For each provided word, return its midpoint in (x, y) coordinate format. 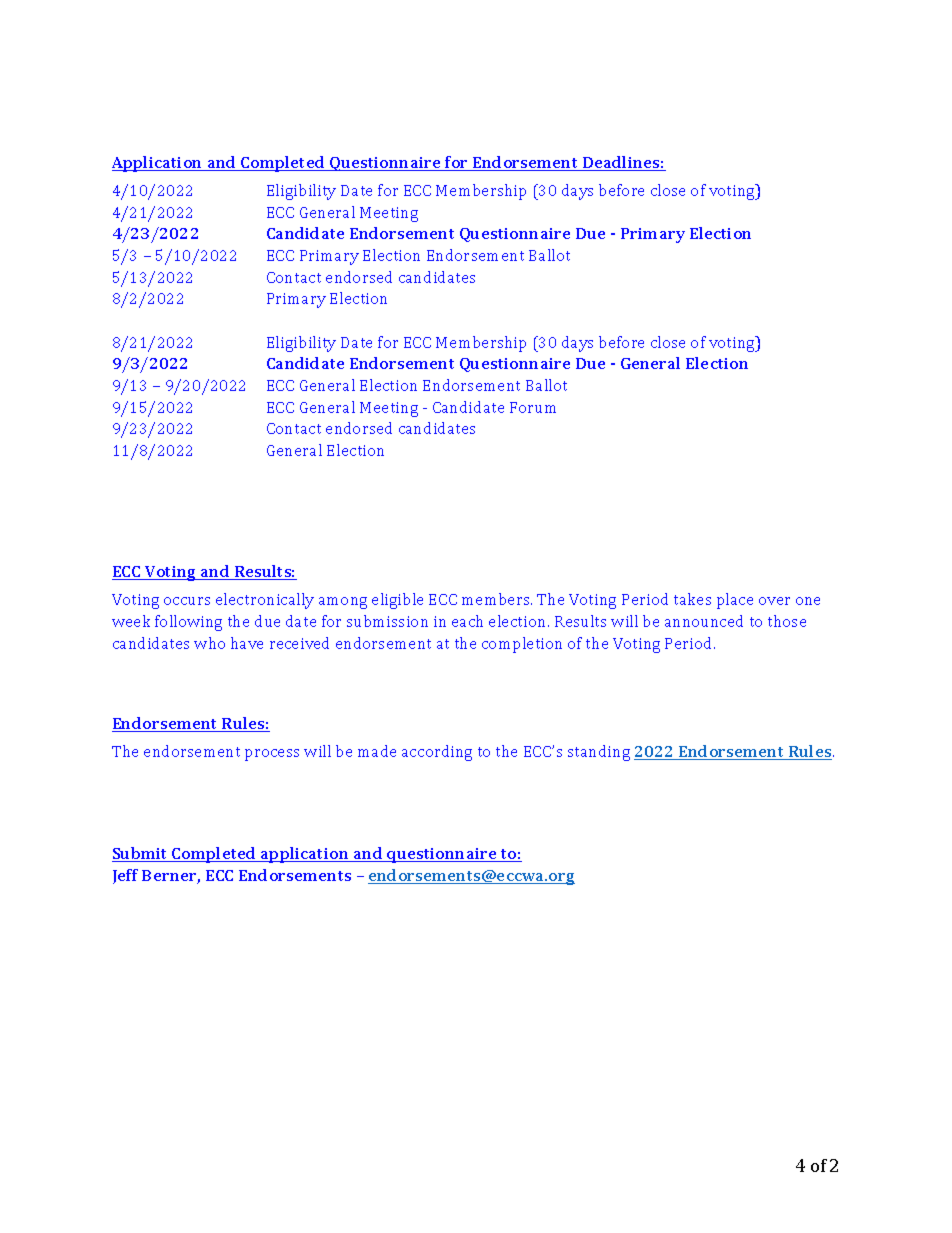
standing (599, 753)
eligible (397, 601)
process (272, 755)
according (437, 753)
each (467, 621)
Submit (141, 854)
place (735, 601)
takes (692, 599)
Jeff (125, 876)
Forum (533, 407)
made (377, 751)
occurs (187, 601)
